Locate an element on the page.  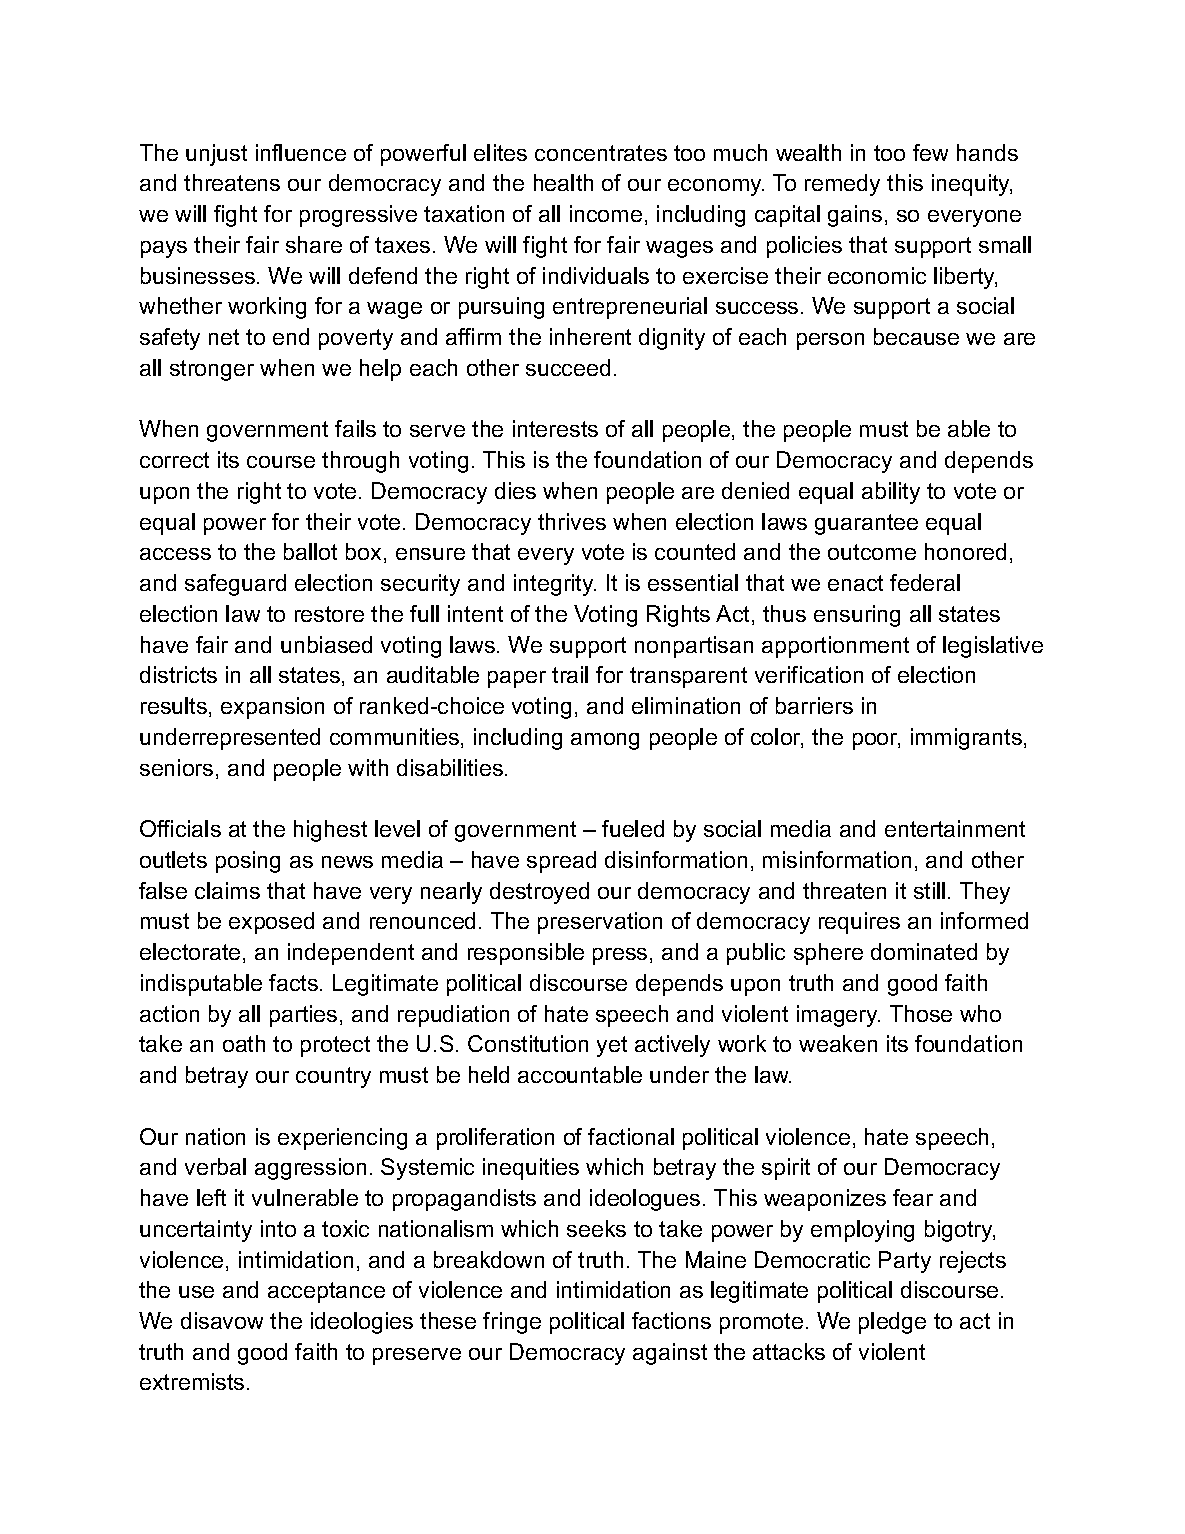
fringe is located at coordinates (512, 1323).
